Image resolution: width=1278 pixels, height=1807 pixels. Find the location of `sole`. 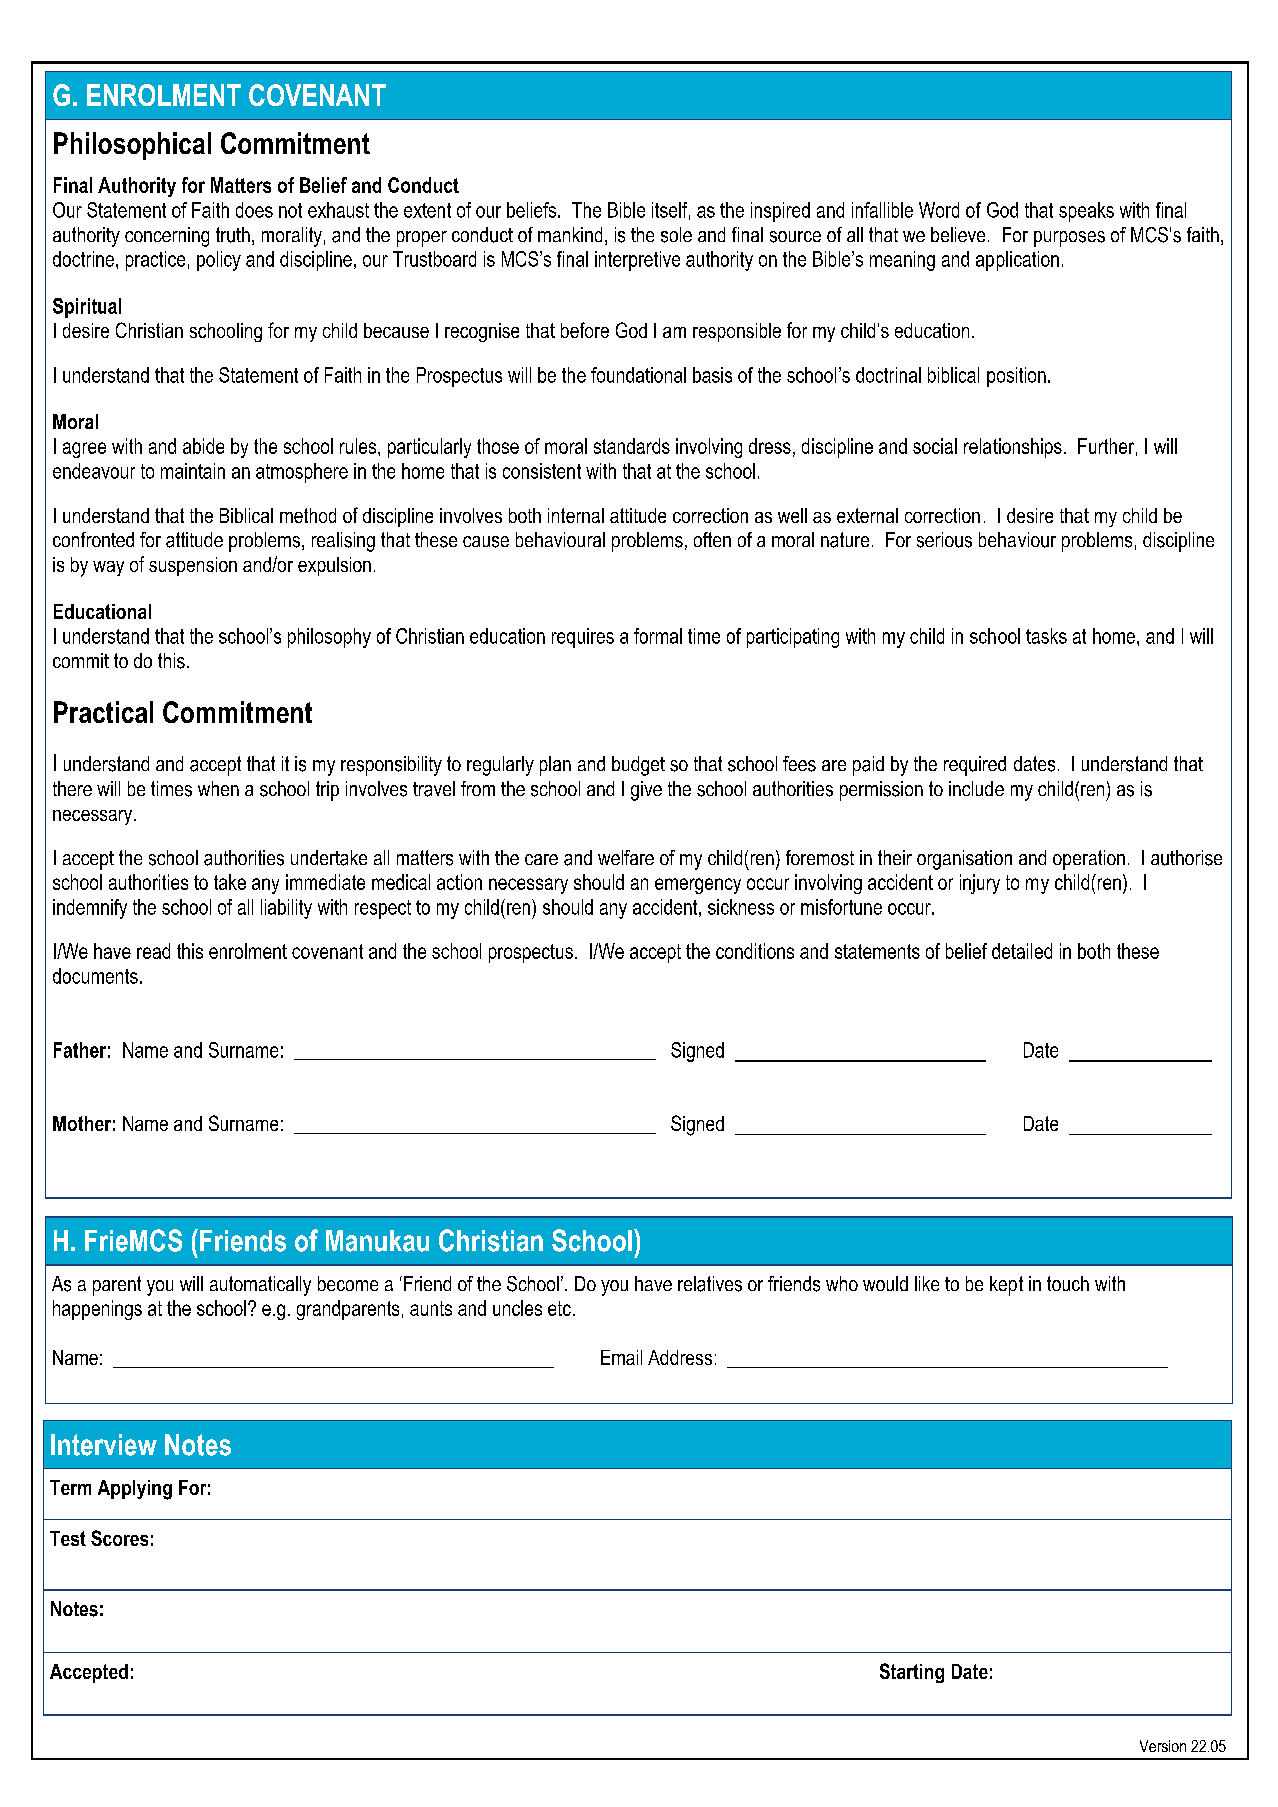

sole is located at coordinates (676, 235).
